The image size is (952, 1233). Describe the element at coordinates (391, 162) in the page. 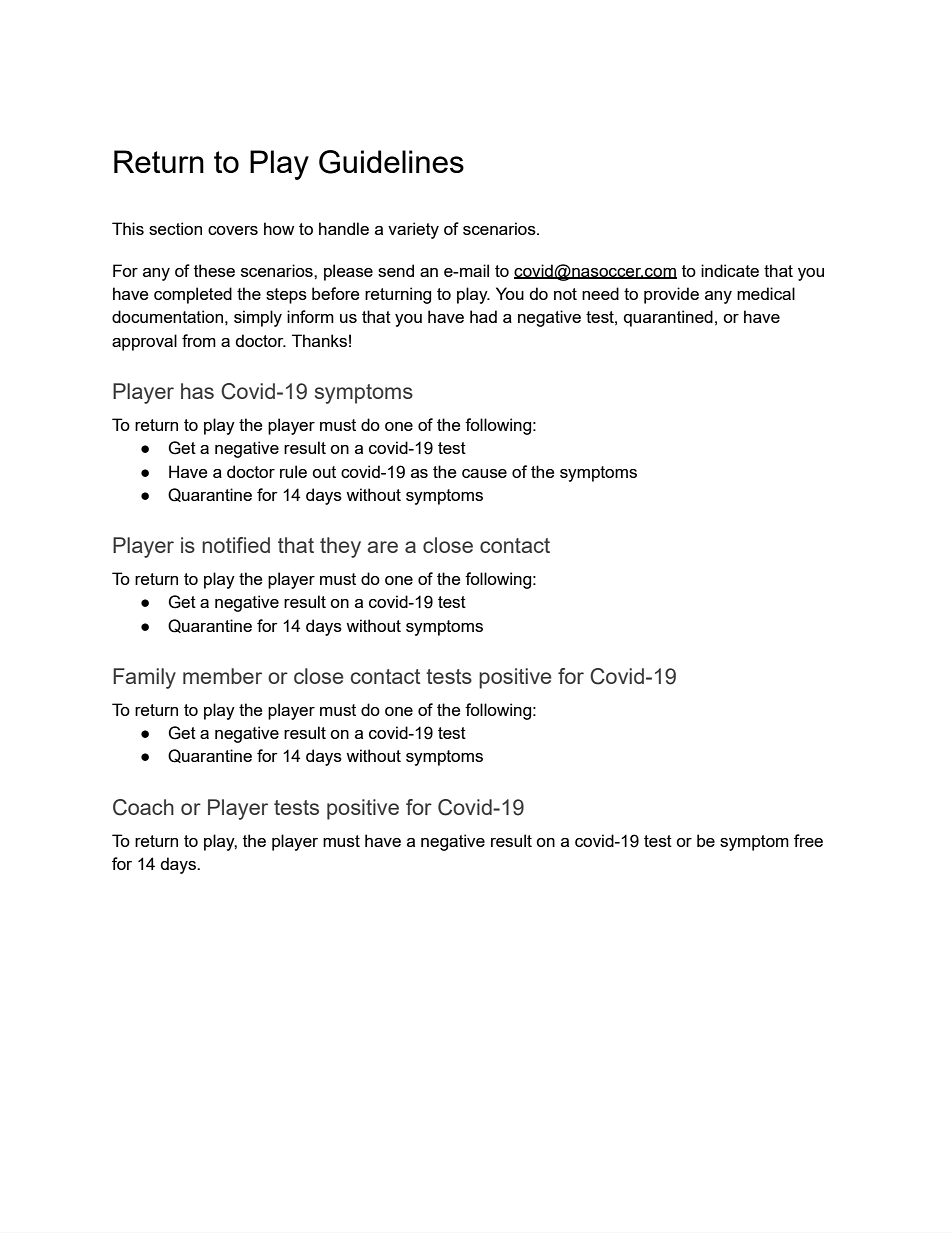

I see `Guidelines` at that location.
